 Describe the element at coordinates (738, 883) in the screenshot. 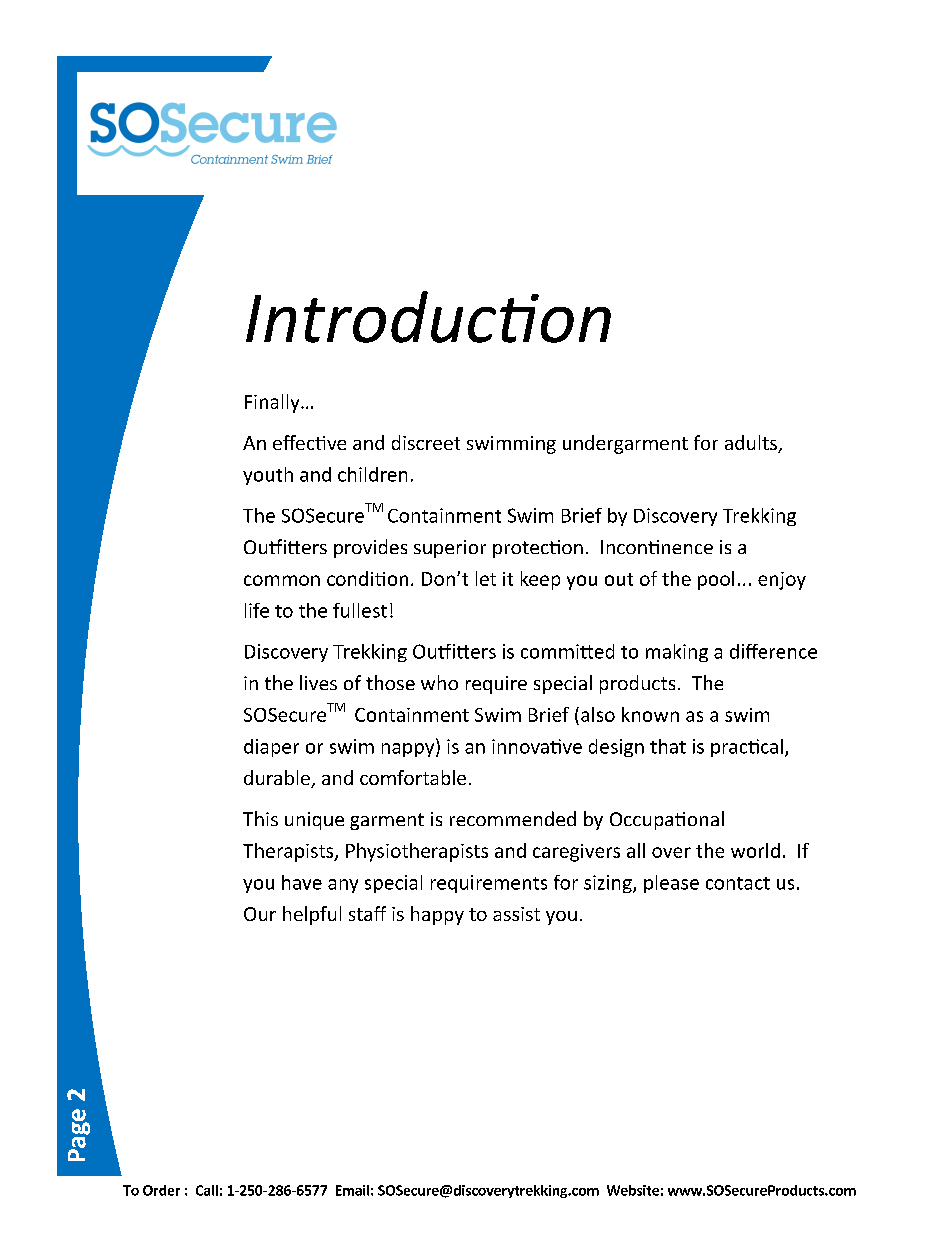

I see `contact` at that location.
